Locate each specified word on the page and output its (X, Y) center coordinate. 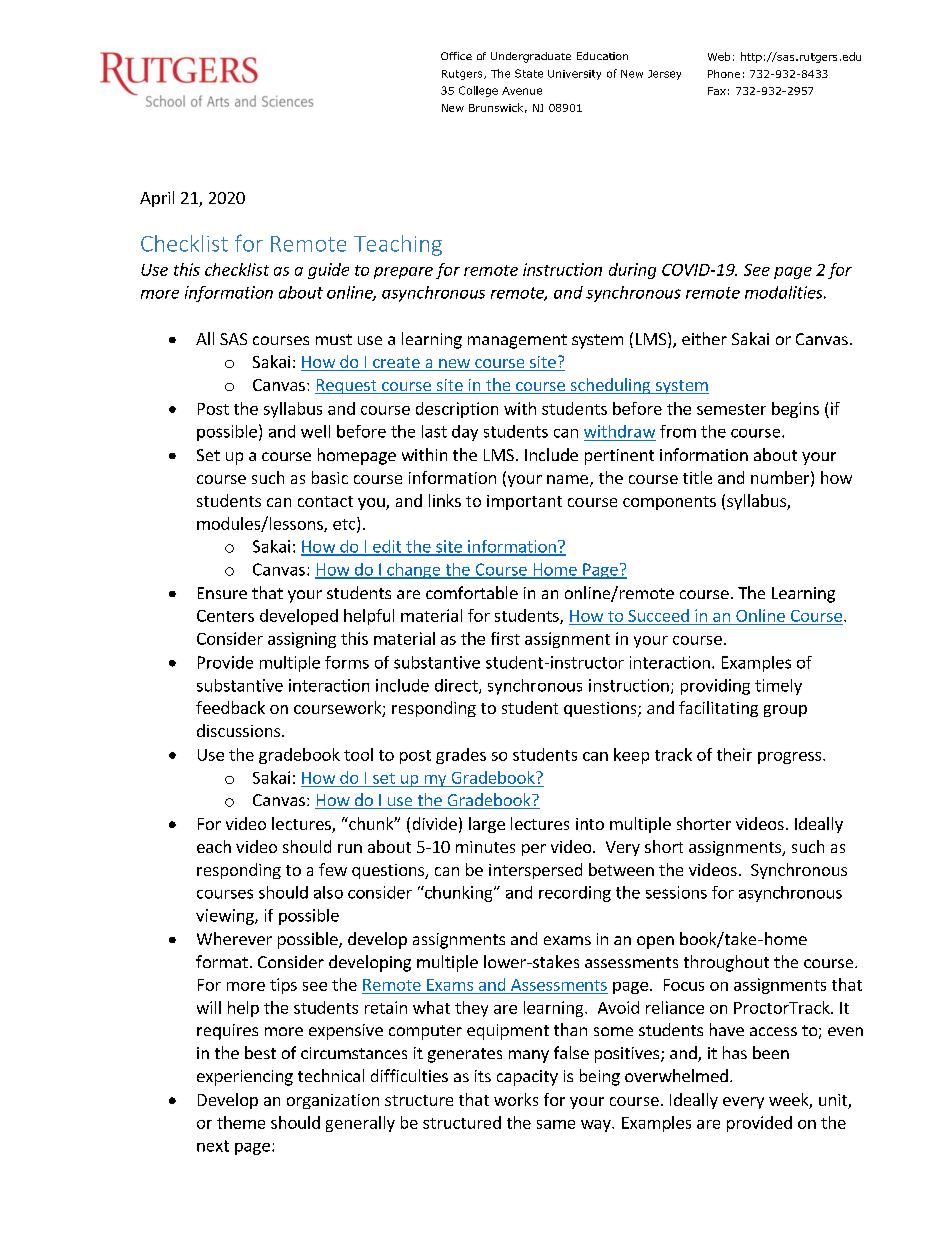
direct (457, 686)
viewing (226, 917)
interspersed (535, 871)
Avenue (522, 91)
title (697, 477)
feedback (230, 707)
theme (241, 1122)
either (704, 338)
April (157, 199)
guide (328, 271)
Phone (724, 74)
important (524, 502)
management (517, 341)
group (785, 711)
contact (325, 501)
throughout (726, 963)
